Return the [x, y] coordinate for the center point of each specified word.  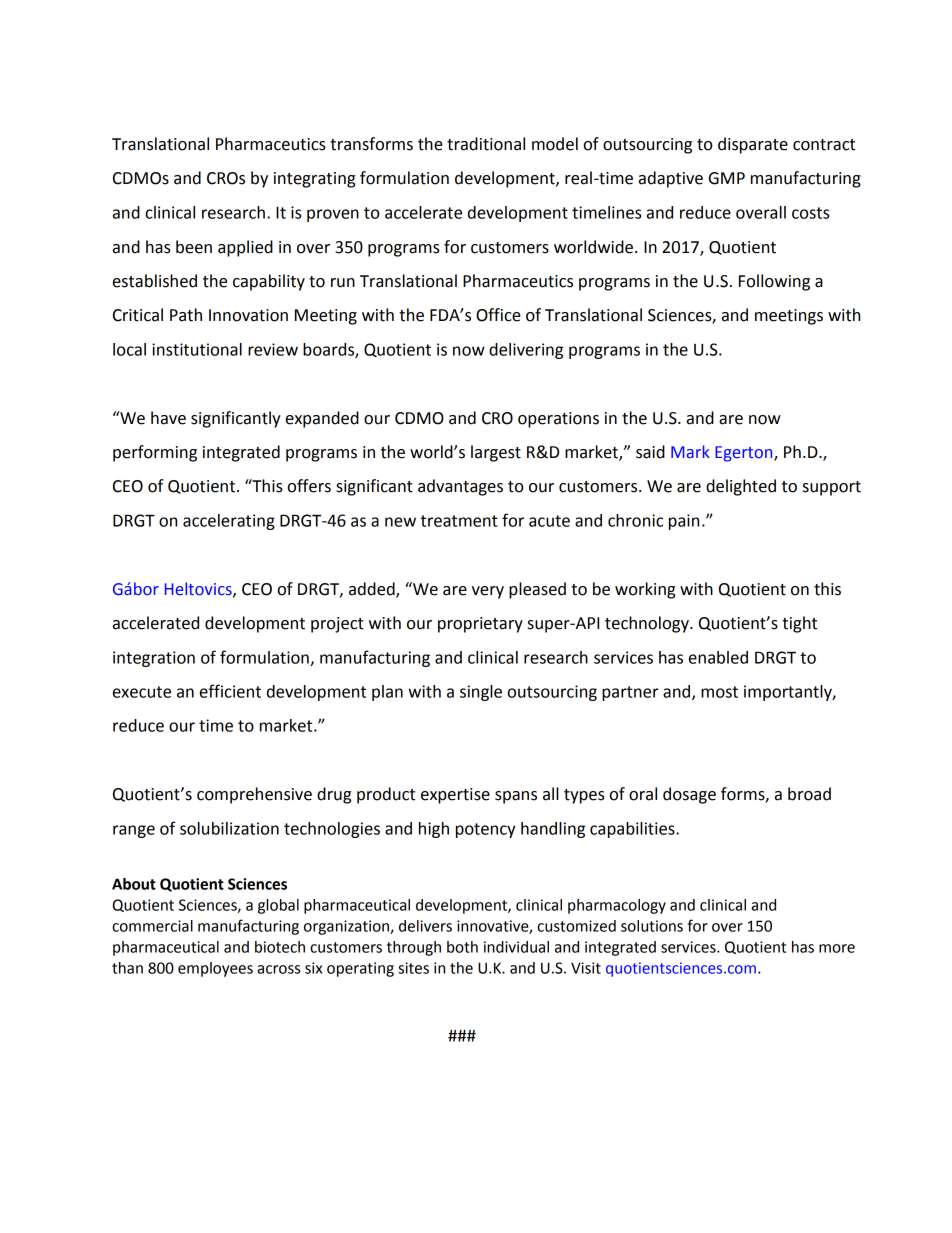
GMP [727, 178]
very [488, 592]
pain [684, 522]
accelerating [229, 522]
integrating [314, 180]
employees [215, 969]
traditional [486, 144]
